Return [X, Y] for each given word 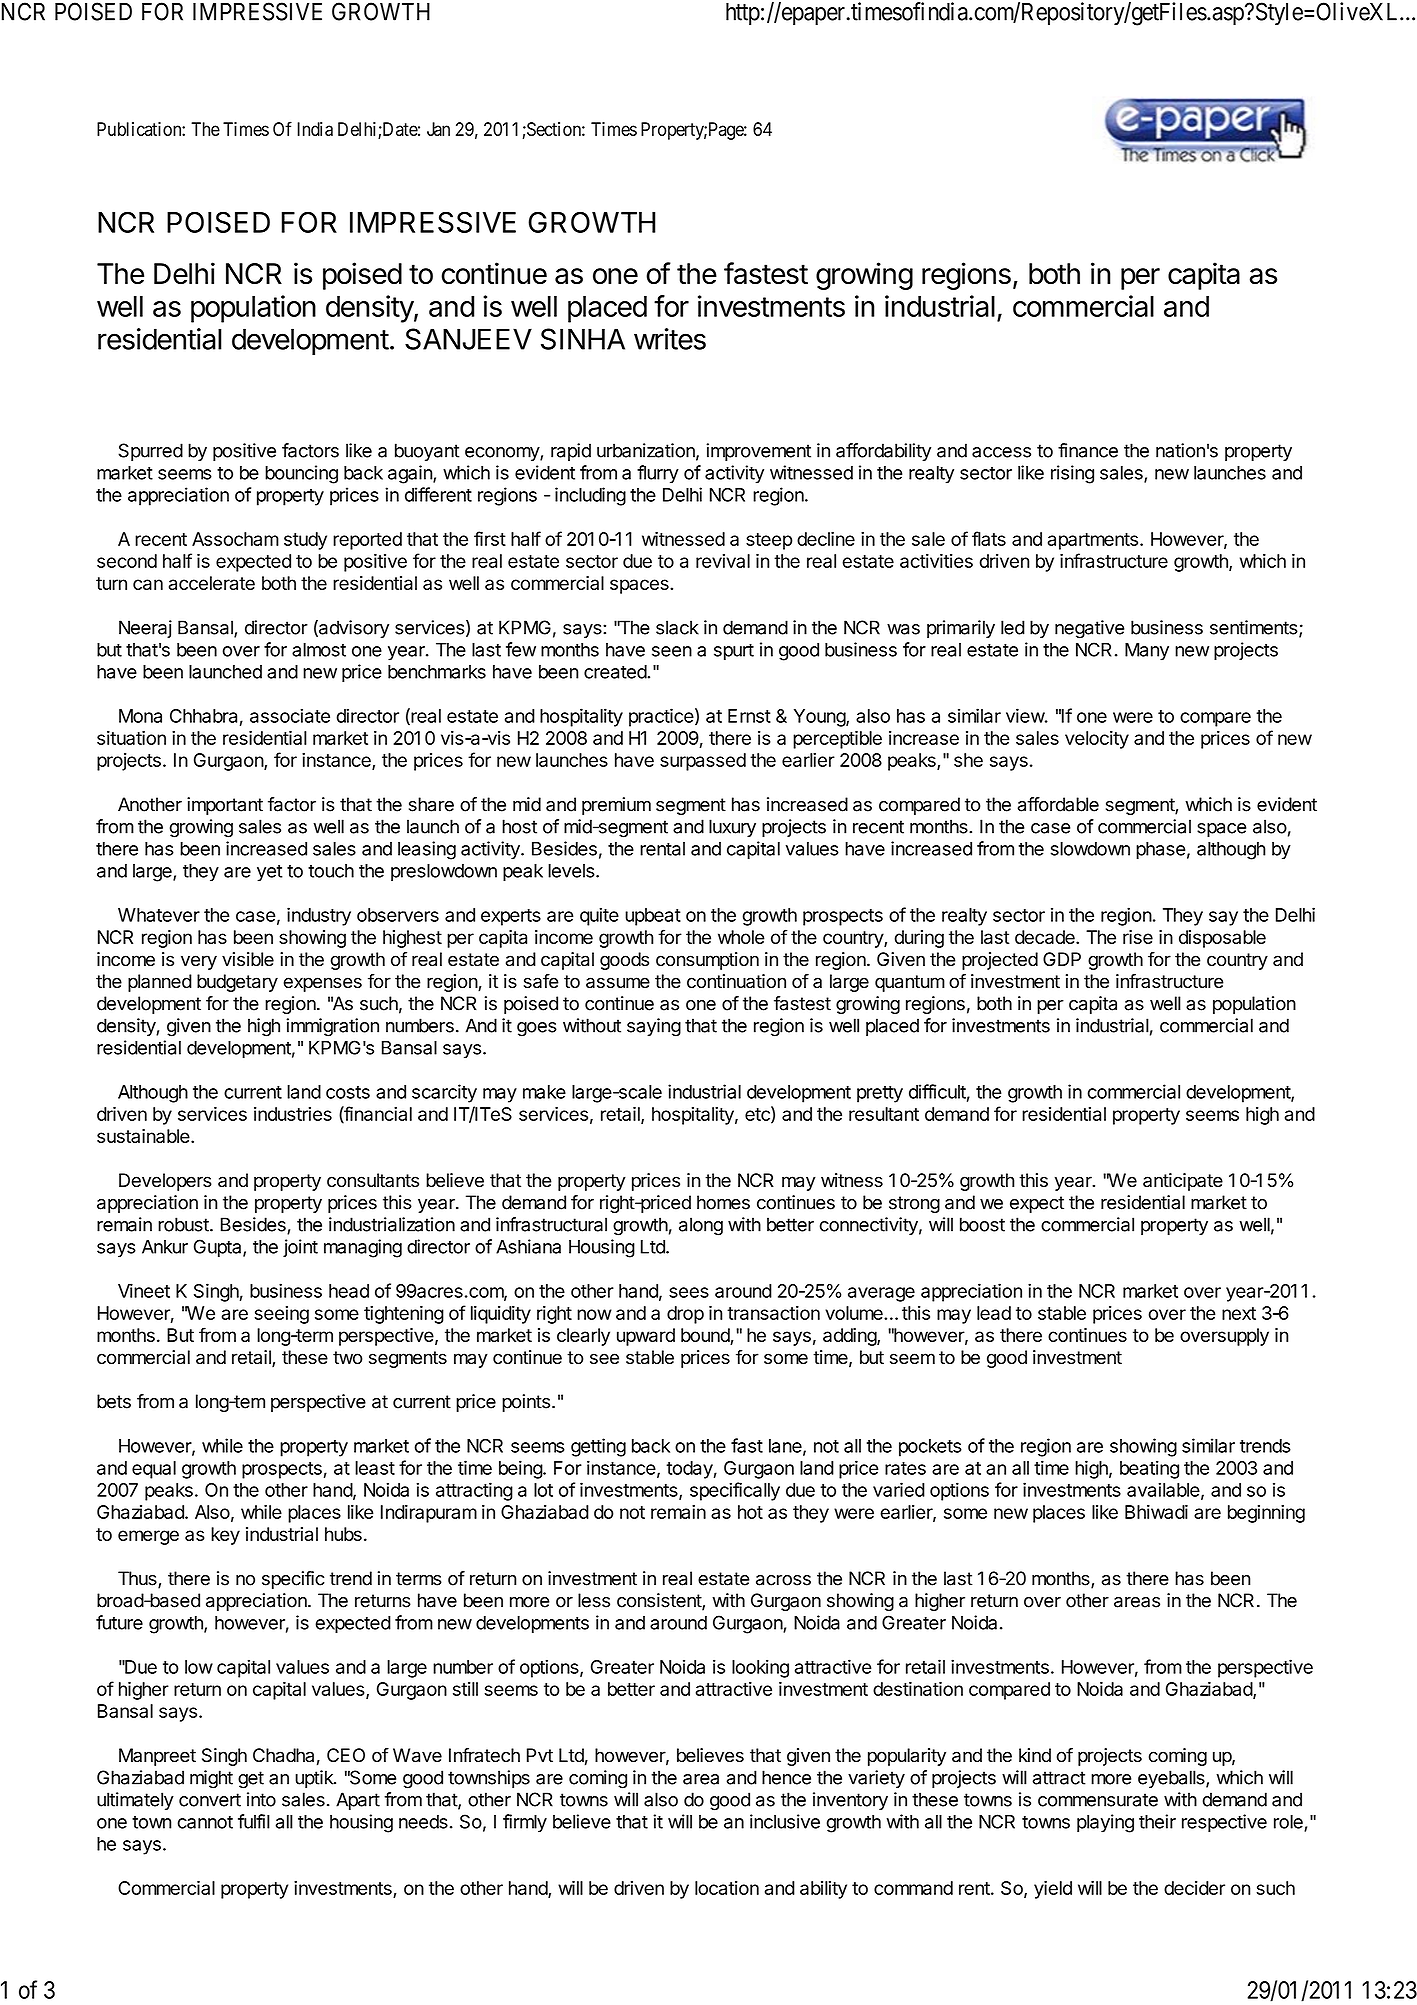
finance [1088, 450]
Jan [438, 129]
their [1157, 1821]
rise [1138, 937]
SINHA [583, 339]
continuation [736, 981]
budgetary [237, 983]
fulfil [254, 1821]
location [727, 1888]
